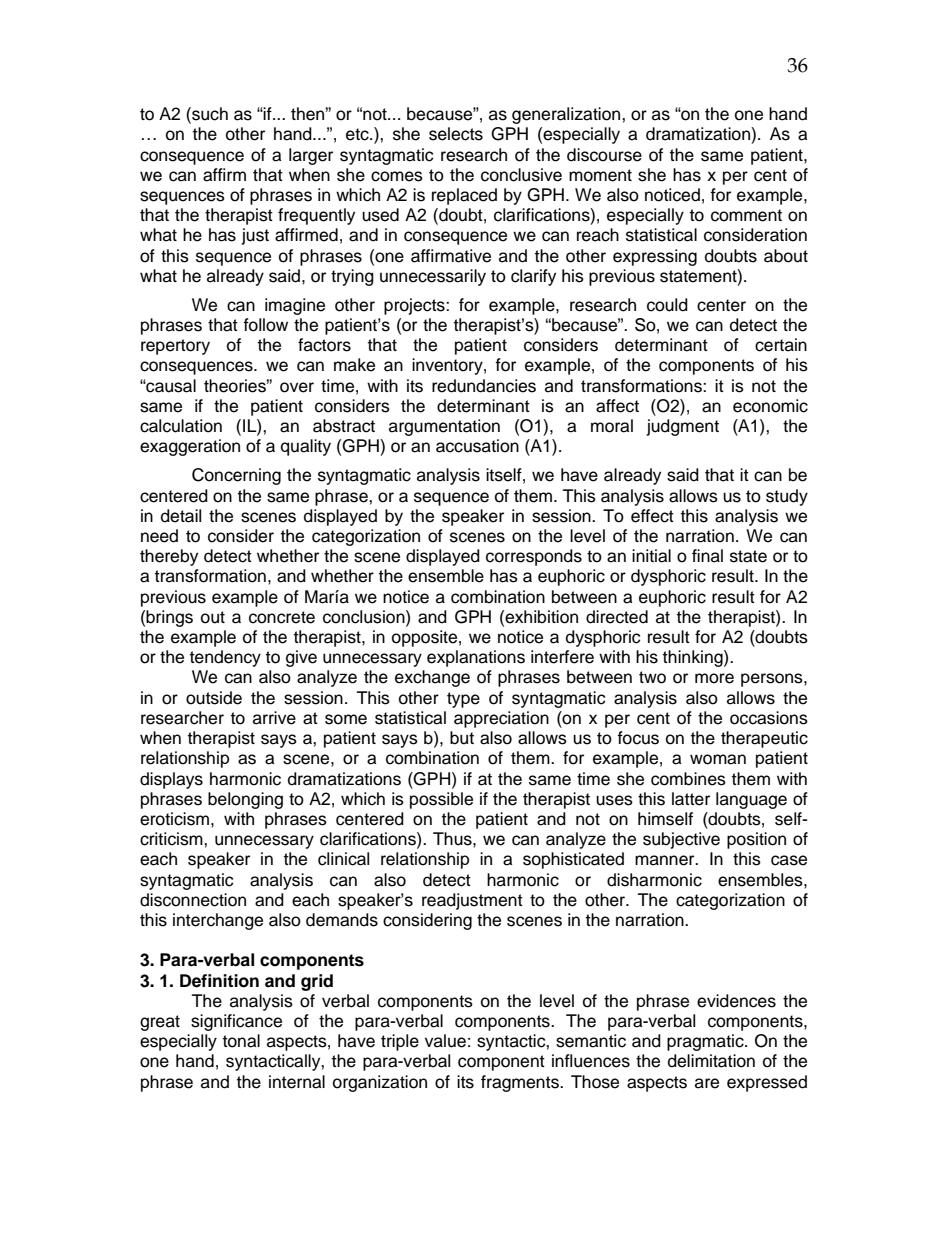 The width and height of the document is (952, 1233). Describe the element at coordinates (282, 617) in the document. I see `concrete` at that location.
